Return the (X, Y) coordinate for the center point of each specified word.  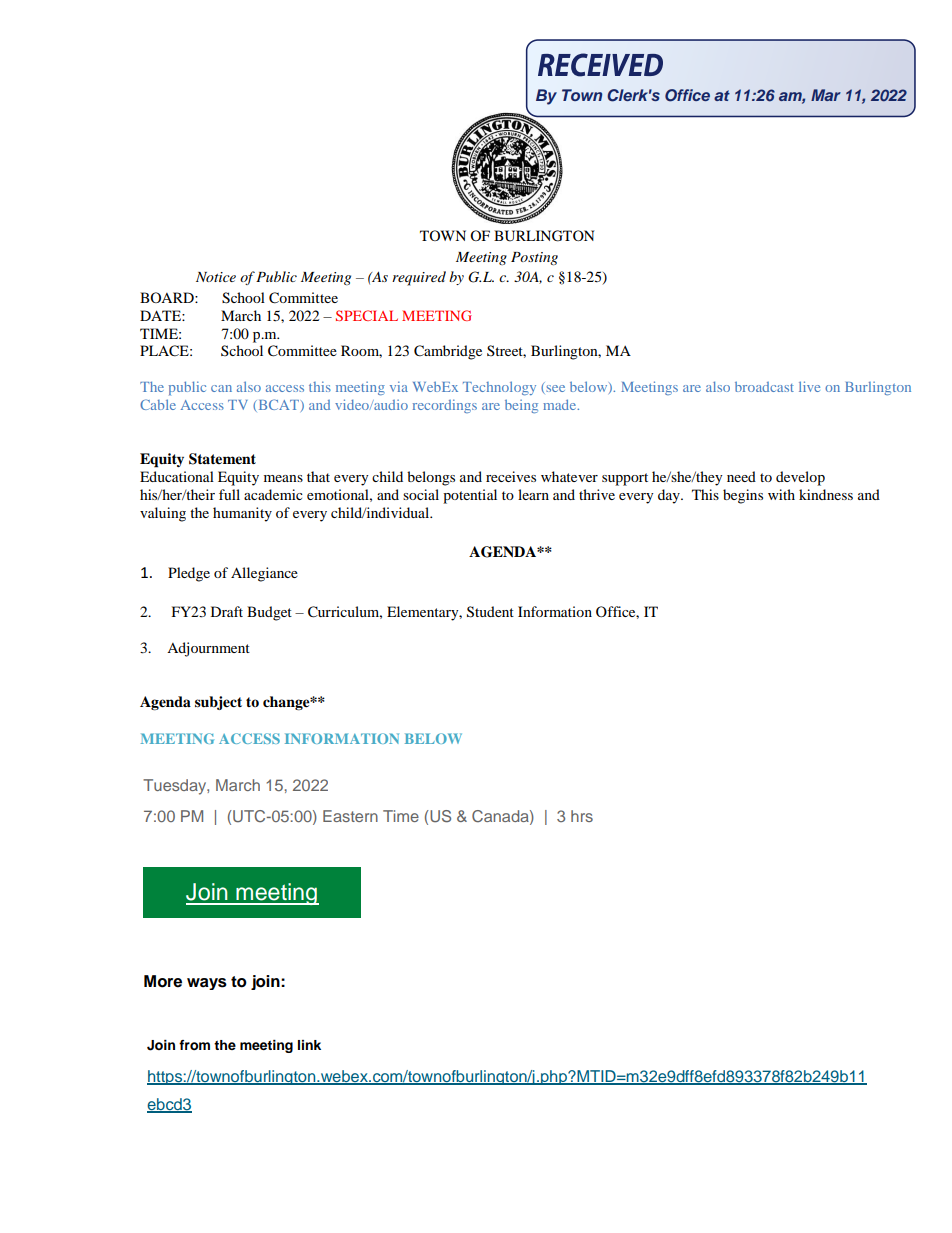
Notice (216, 277)
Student (490, 612)
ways (207, 984)
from (194, 1045)
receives (511, 476)
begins (743, 496)
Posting (534, 258)
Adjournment (208, 649)
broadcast (764, 386)
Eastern (350, 816)
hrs (582, 816)
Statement (222, 459)
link (309, 1045)
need (741, 476)
